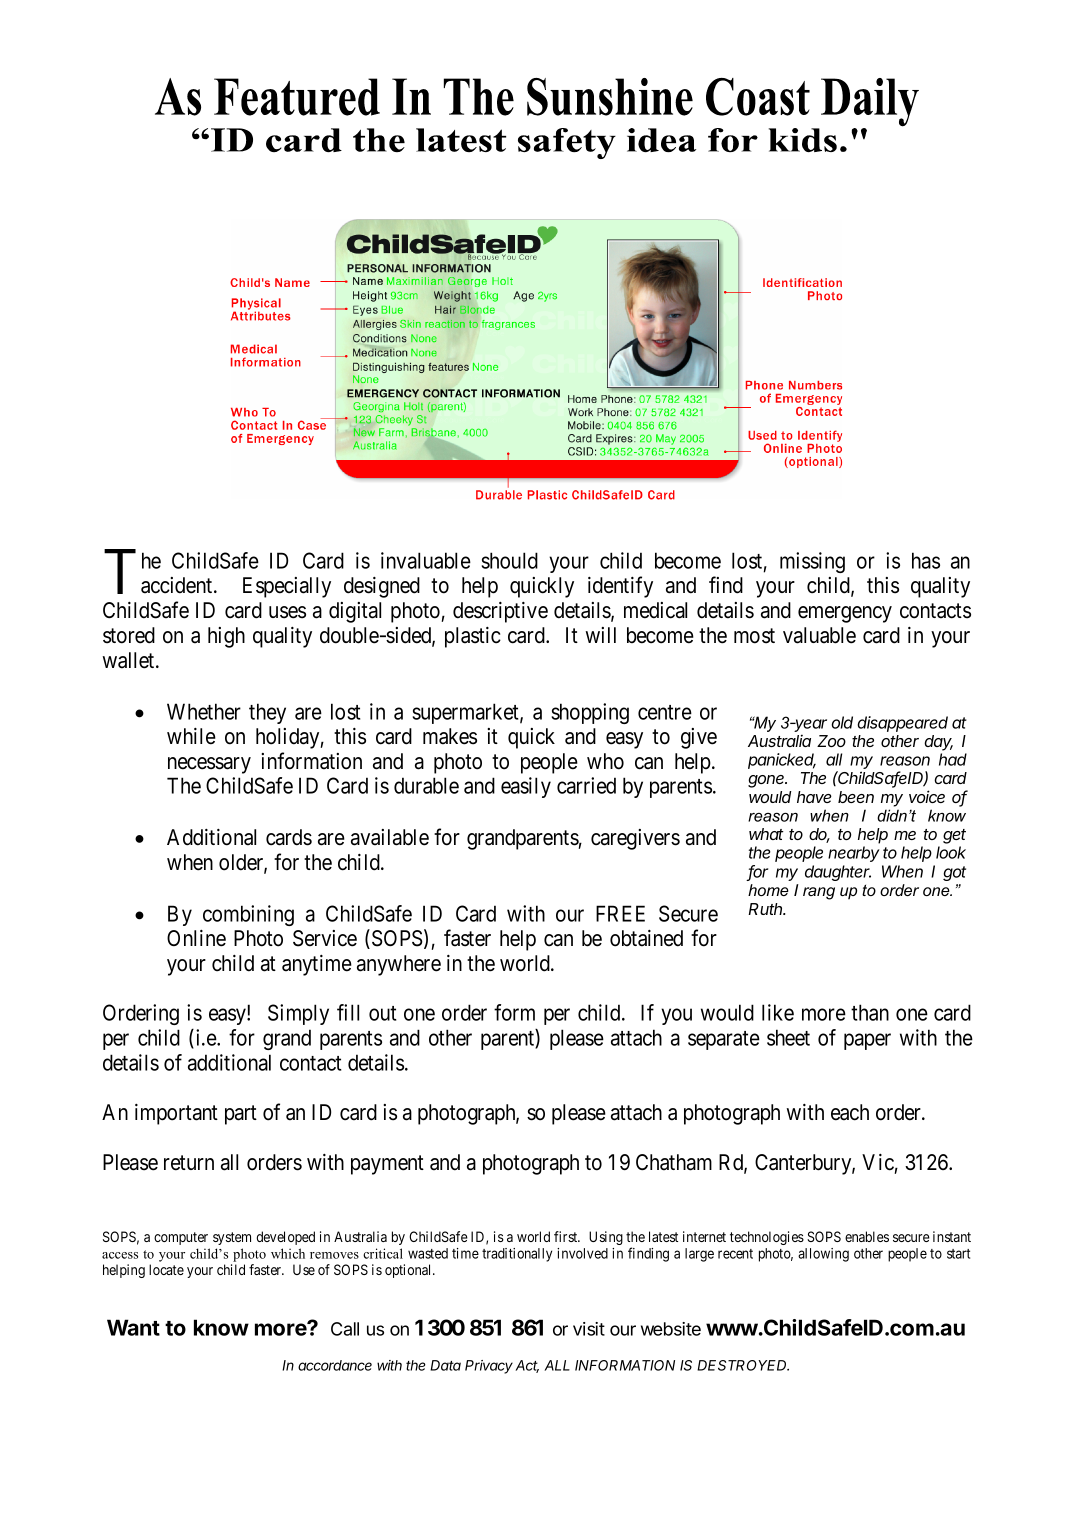 This screenshot has height=1517, width=1073. I want to click on should, so click(510, 560).
